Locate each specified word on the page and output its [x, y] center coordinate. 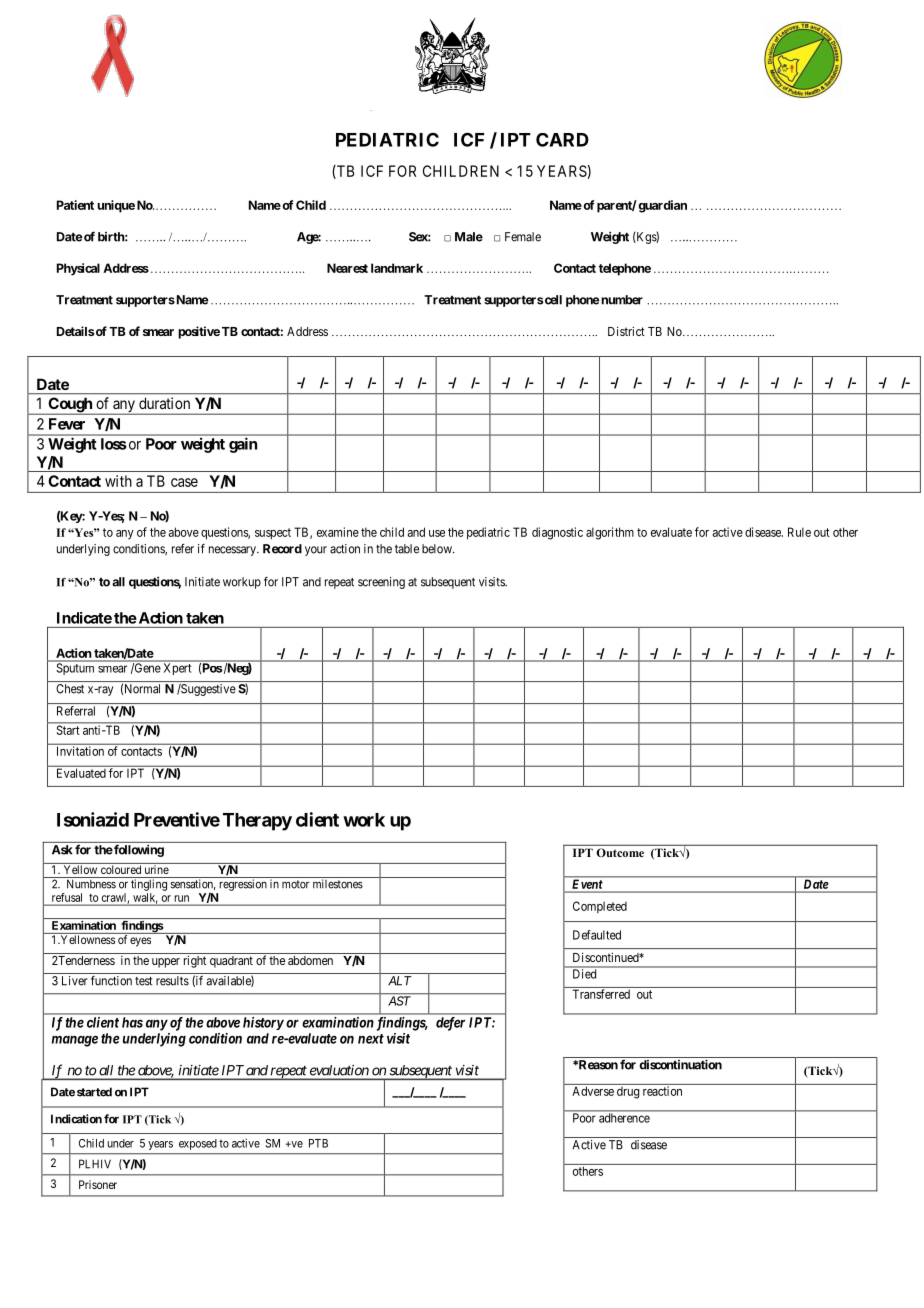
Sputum [75, 669]
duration [164, 403]
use [437, 533]
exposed [198, 1144]
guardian [662, 206]
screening [381, 583]
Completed [600, 907]
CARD [562, 140]
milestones [338, 884]
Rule [799, 532]
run [182, 898]
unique [116, 206]
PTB [318, 1143]
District [626, 331]
